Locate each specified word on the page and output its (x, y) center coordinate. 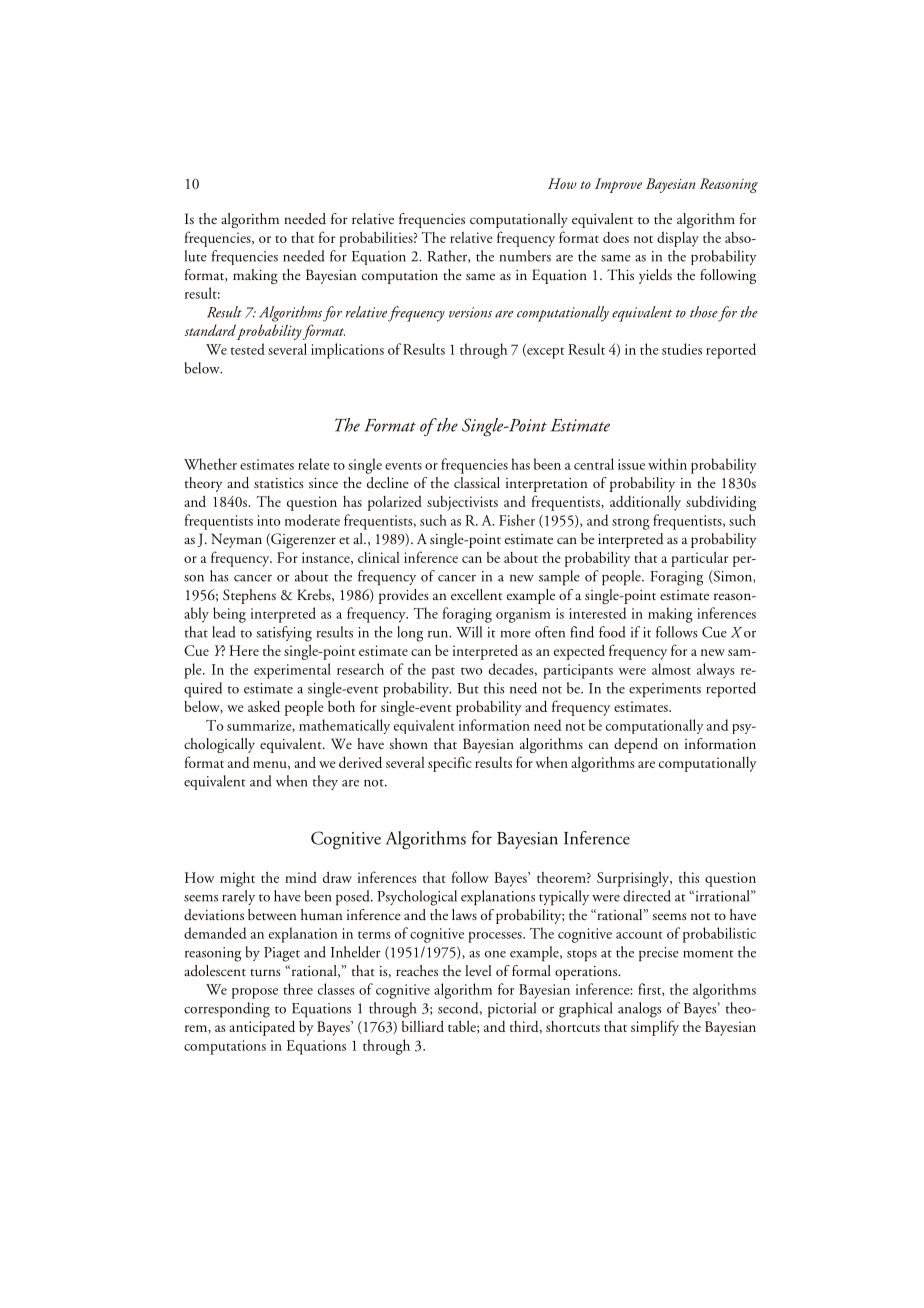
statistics (279, 483)
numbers (525, 256)
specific (450, 764)
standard (210, 330)
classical (477, 482)
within (667, 464)
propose (255, 993)
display (678, 239)
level (478, 970)
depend (636, 745)
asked (264, 706)
